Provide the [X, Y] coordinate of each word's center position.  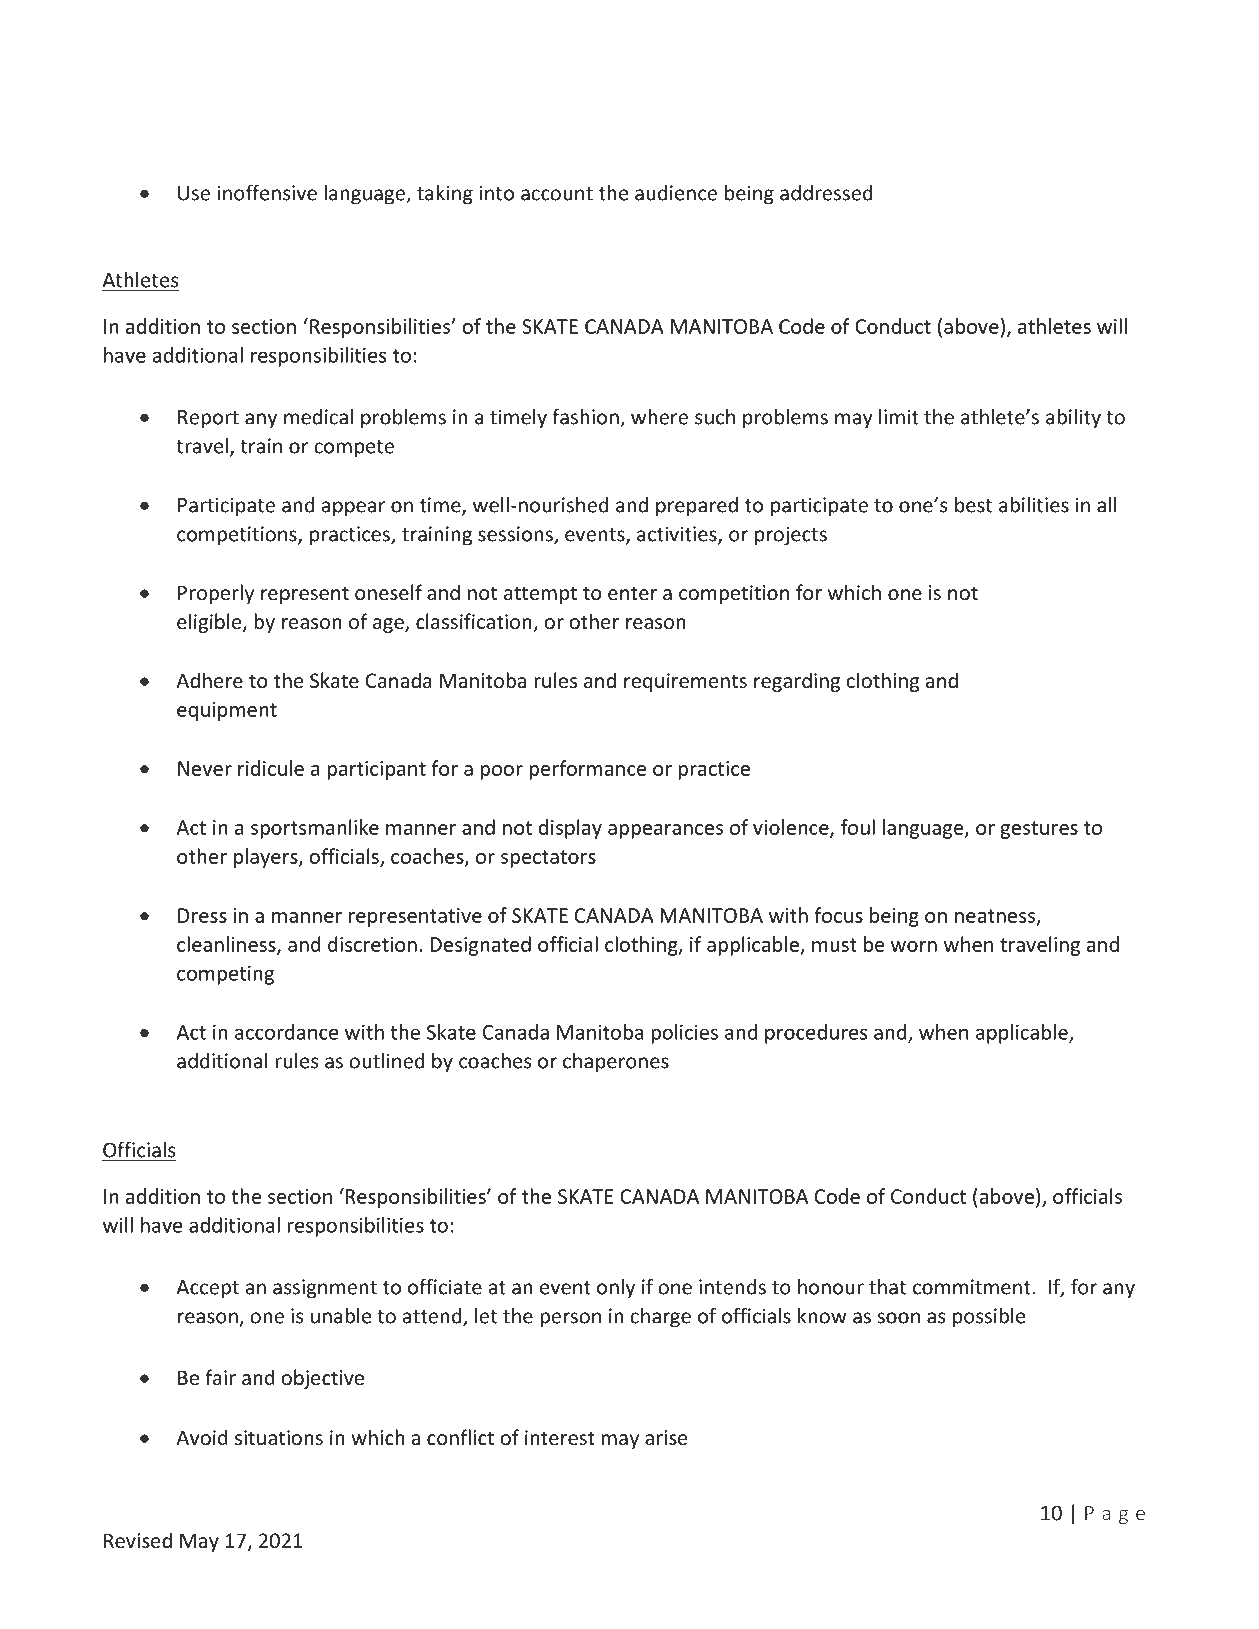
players [267, 858]
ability [1073, 419]
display [570, 829]
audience [676, 193]
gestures [1039, 830]
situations [279, 1437]
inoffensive [267, 192]
